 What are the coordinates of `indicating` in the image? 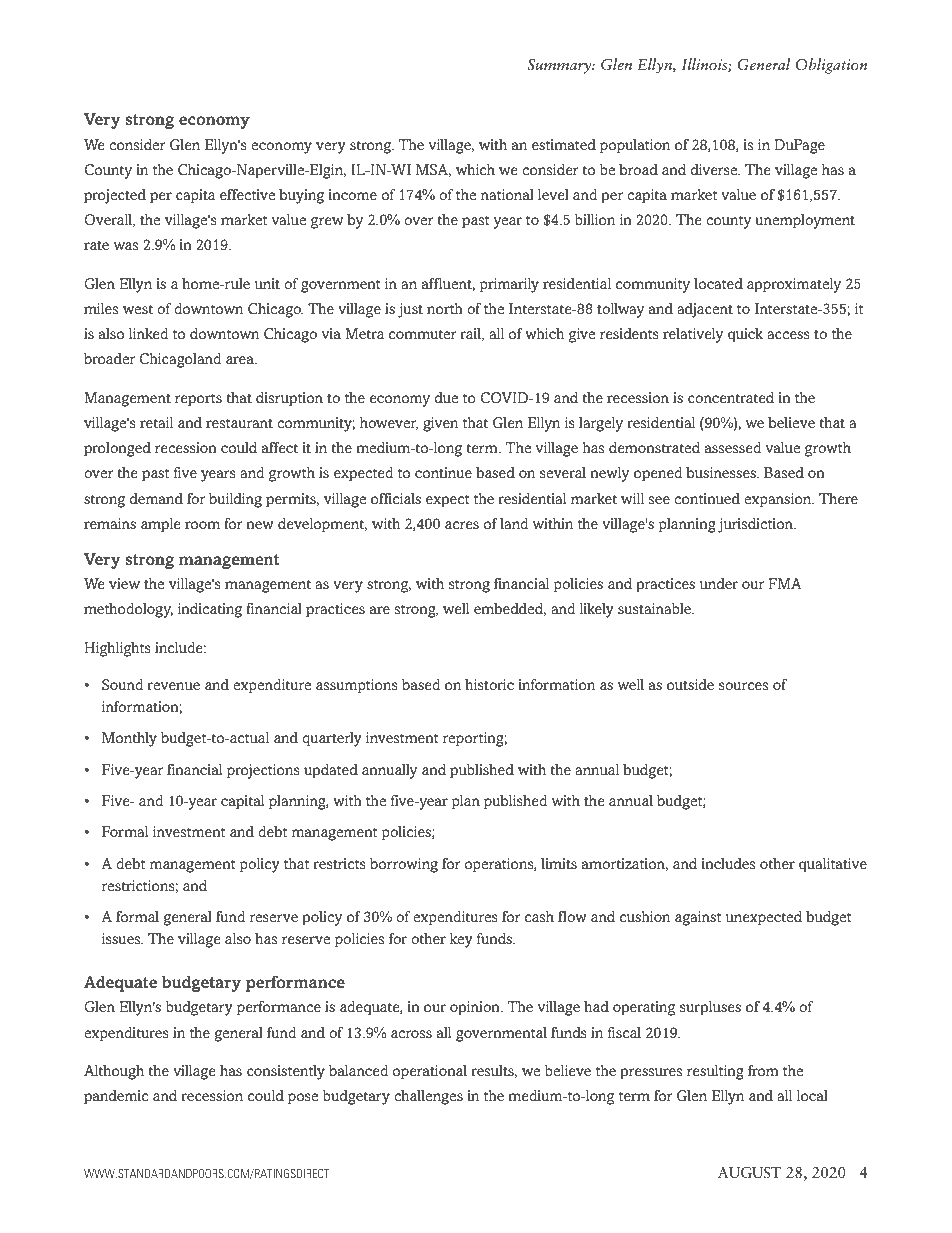 It's located at (210, 610).
